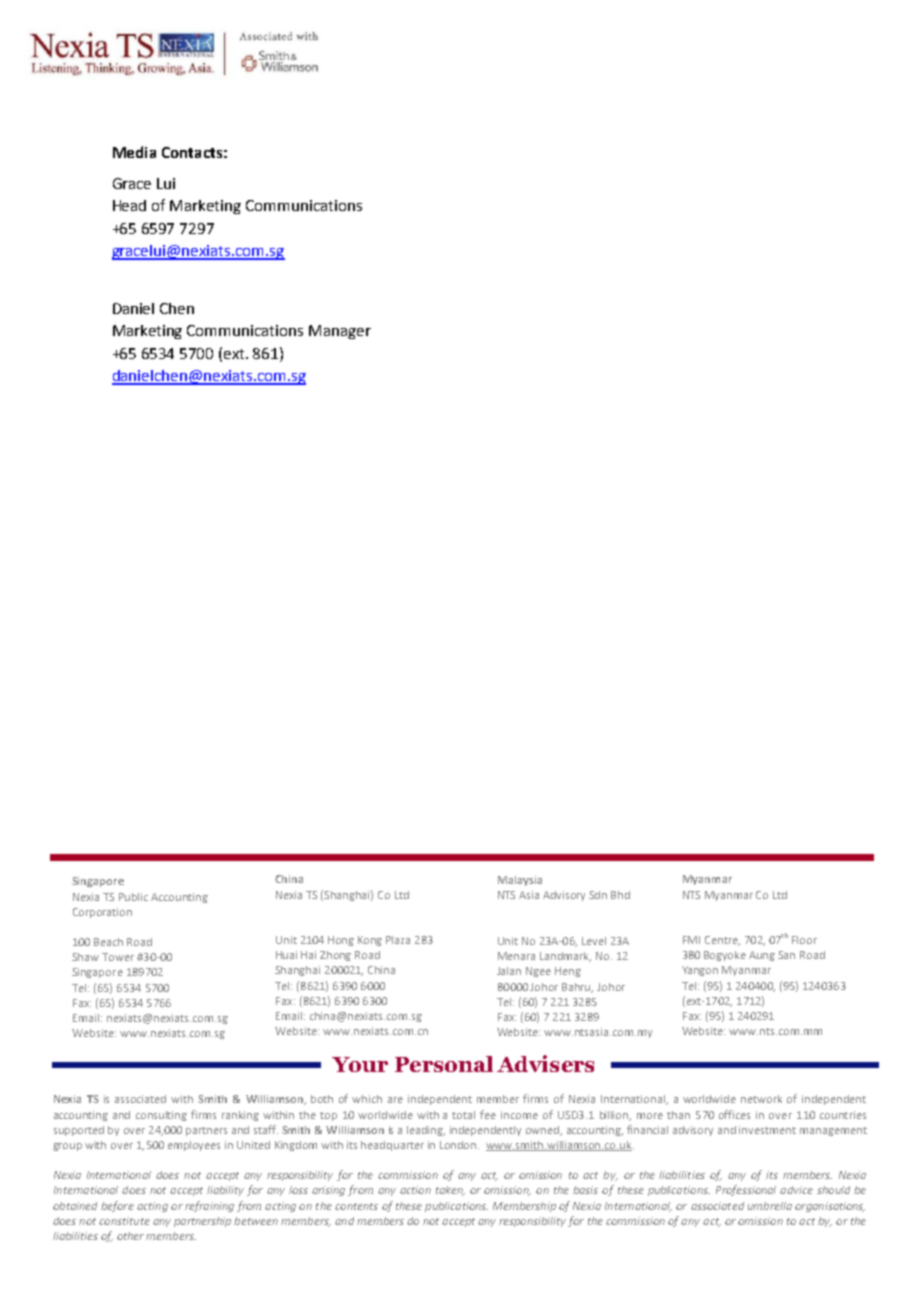  I want to click on before, so click(117, 1206).
